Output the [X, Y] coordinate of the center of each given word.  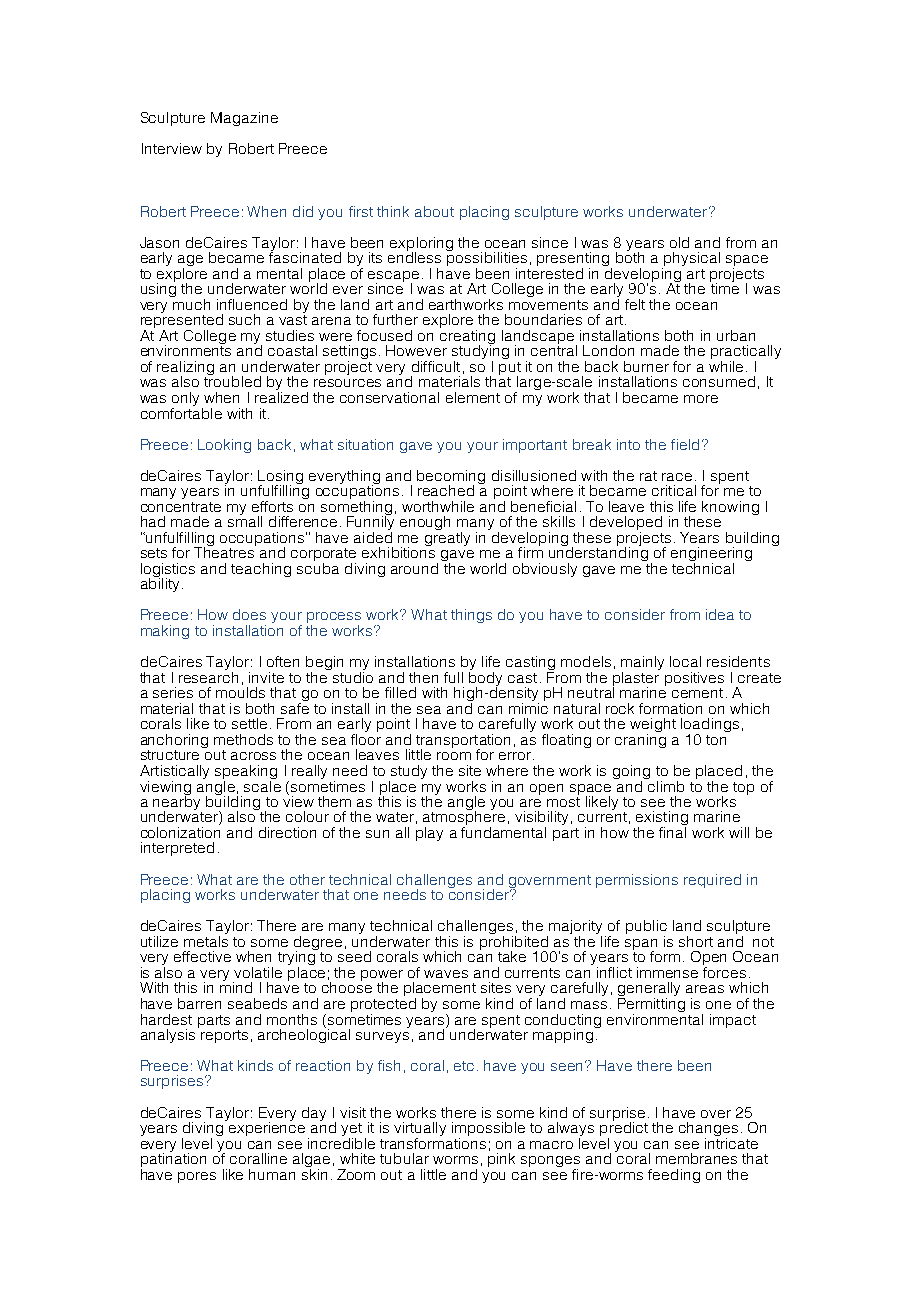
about [434, 211]
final [673, 831]
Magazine [244, 119]
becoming [451, 478]
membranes [696, 1158]
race [677, 477]
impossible [488, 1130]
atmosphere [464, 818]
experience [267, 1128]
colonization [180, 832]
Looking [224, 446]
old [679, 242]
